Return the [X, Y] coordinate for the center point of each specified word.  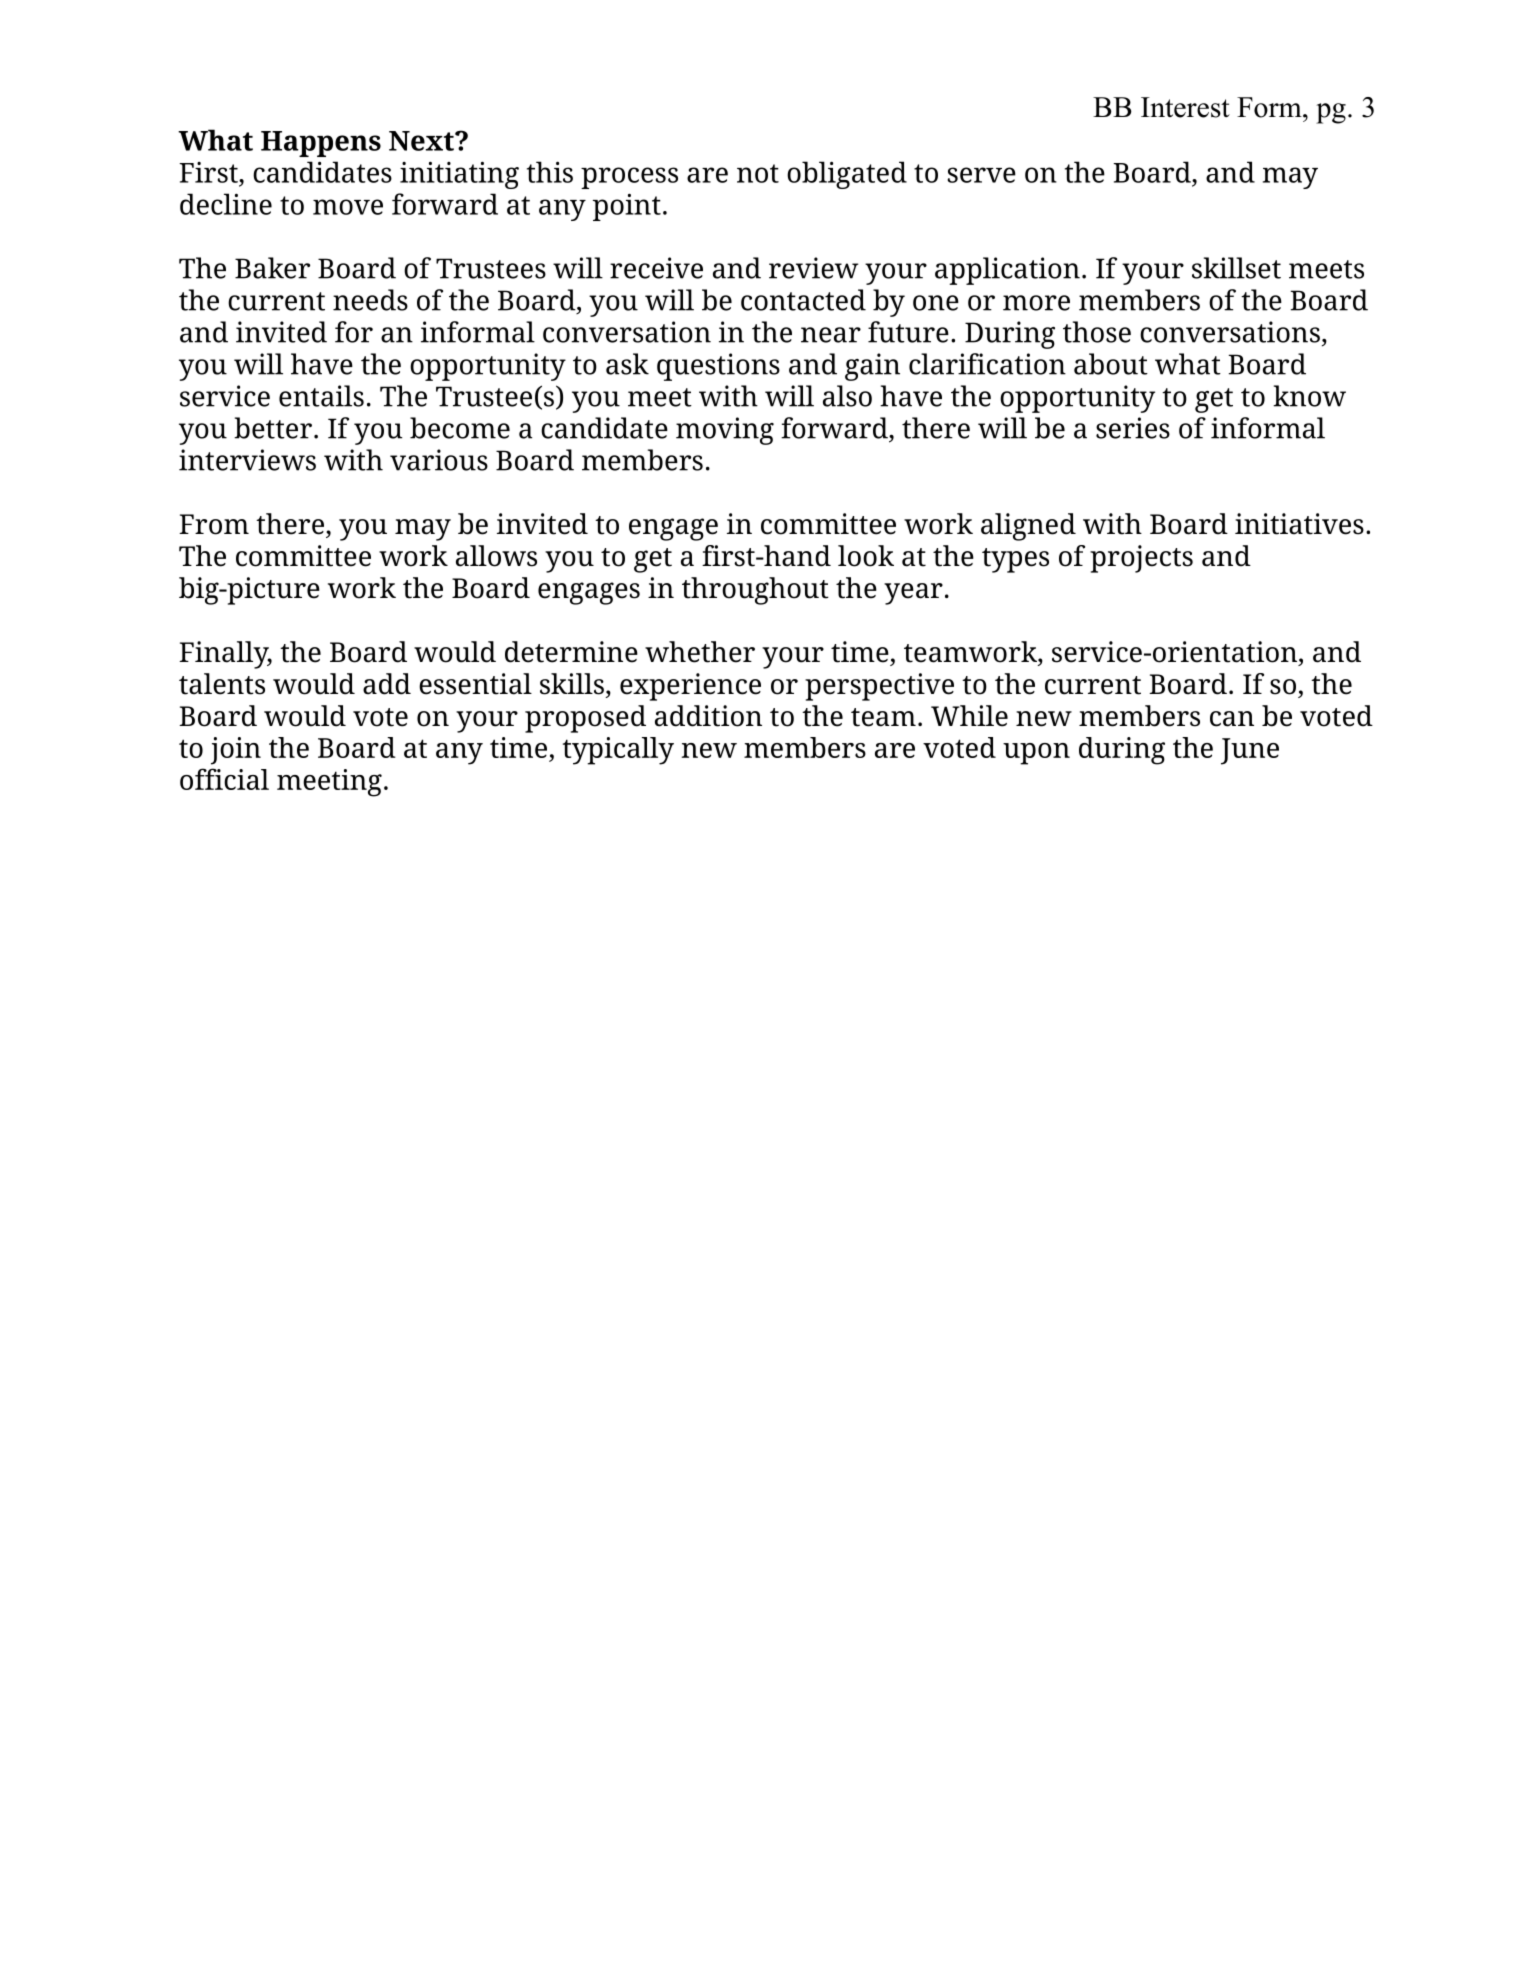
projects [1141, 559]
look [866, 556]
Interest [1185, 107]
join [236, 751]
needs [370, 300]
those [1097, 332]
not [758, 173]
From [214, 524]
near [831, 335]
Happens [321, 144]
